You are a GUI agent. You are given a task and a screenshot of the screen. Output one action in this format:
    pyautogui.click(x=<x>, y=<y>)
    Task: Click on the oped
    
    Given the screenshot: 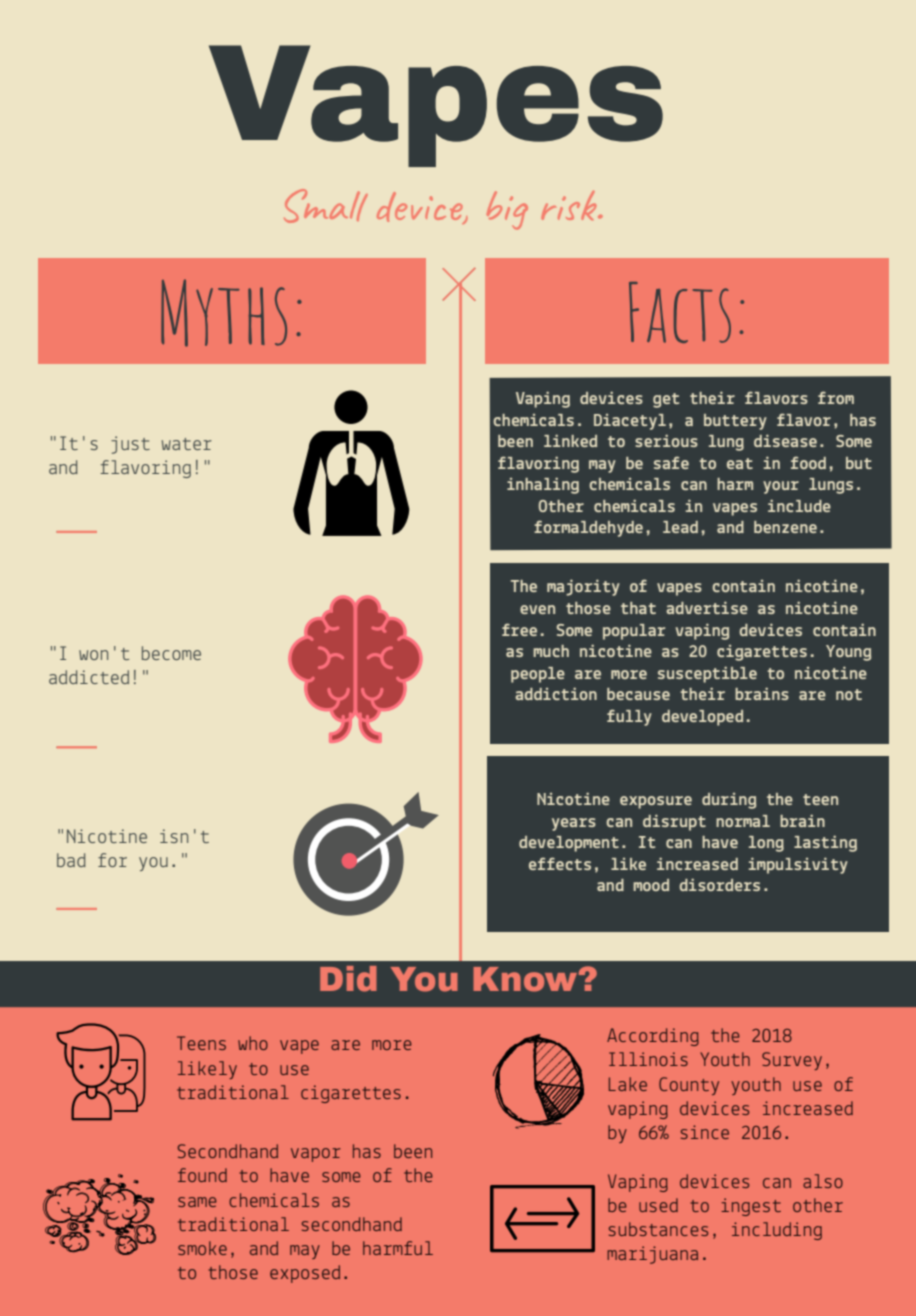 What is the action you would take?
    pyautogui.click(x=724, y=718)
